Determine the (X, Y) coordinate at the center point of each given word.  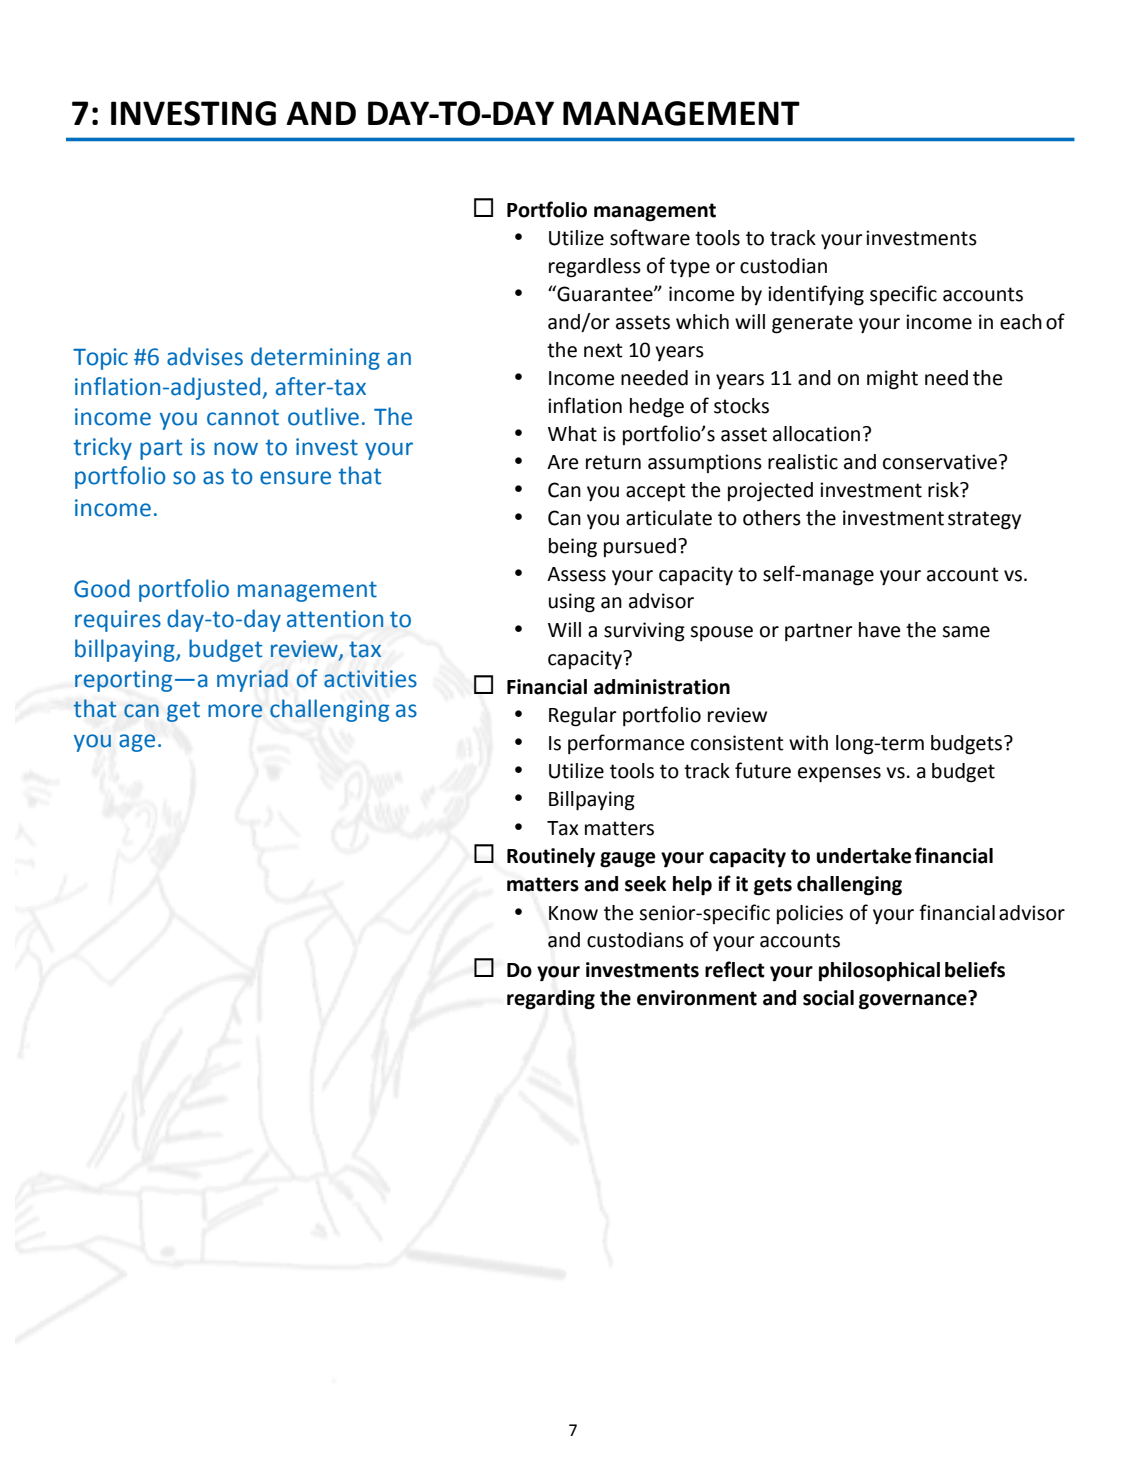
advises (205, 356)
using (572, 603)
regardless (595, 268)
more (235, 711)
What (572, 434)
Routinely (551, 858)
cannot (243, 417)
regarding (551, 1000)
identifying (816, 295)
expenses (839, 775)
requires (118, 621)
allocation (816, 434)
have (879, 630)
